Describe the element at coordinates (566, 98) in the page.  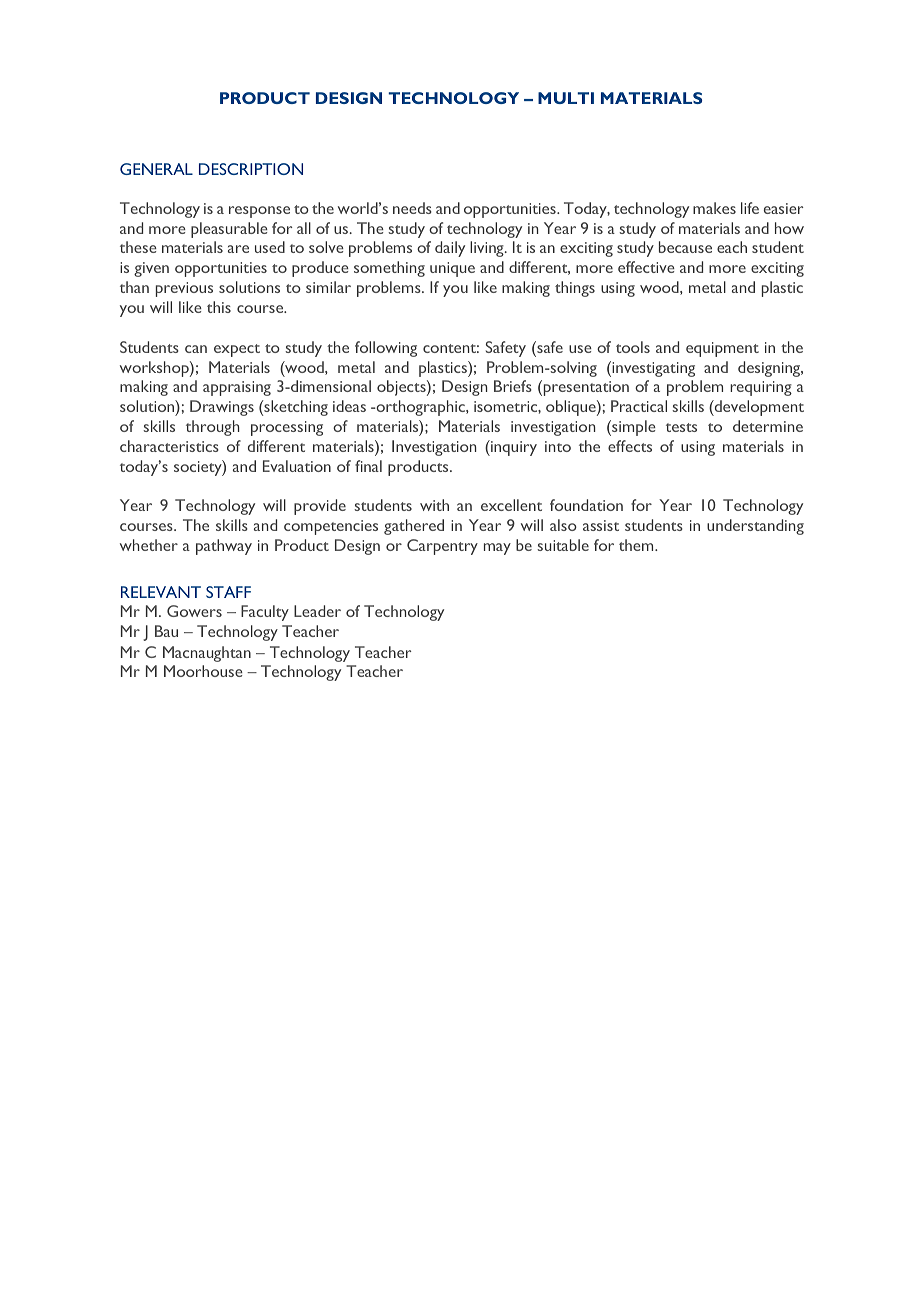
I see `MULTI` at that location.
